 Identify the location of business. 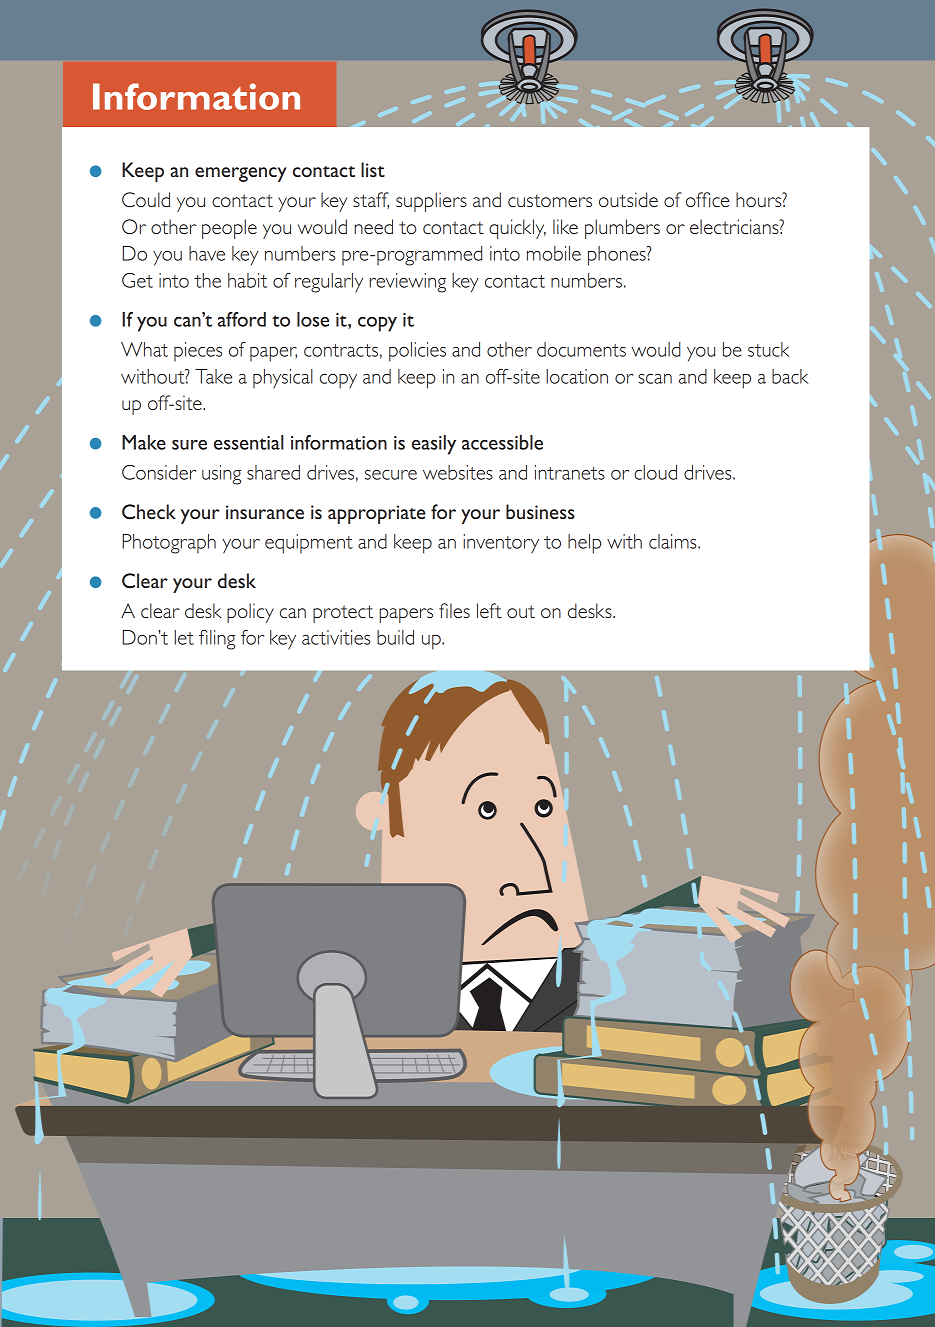
(540, 511).
